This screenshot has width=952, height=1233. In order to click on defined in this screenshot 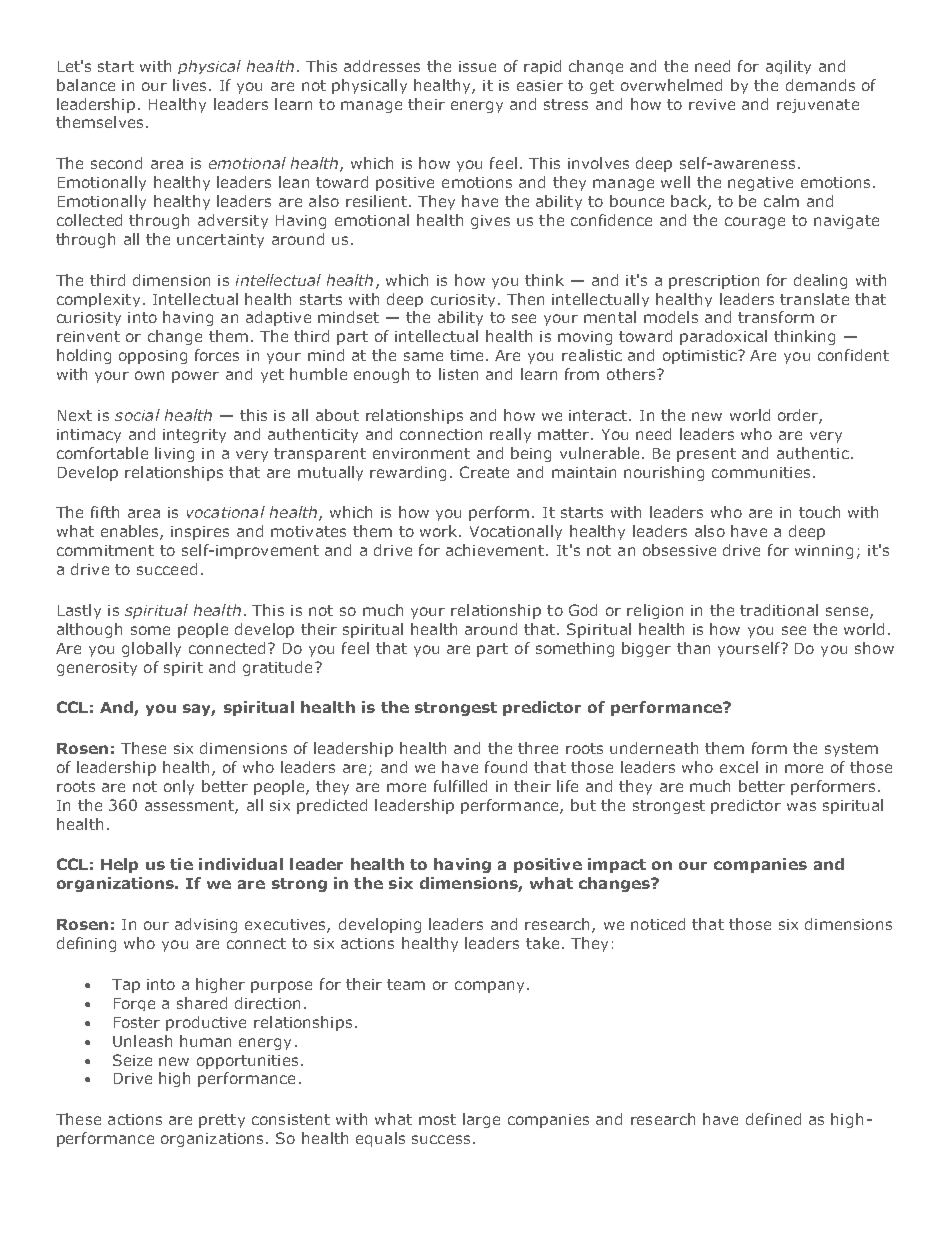, I will do `click(773, 1119)`.
